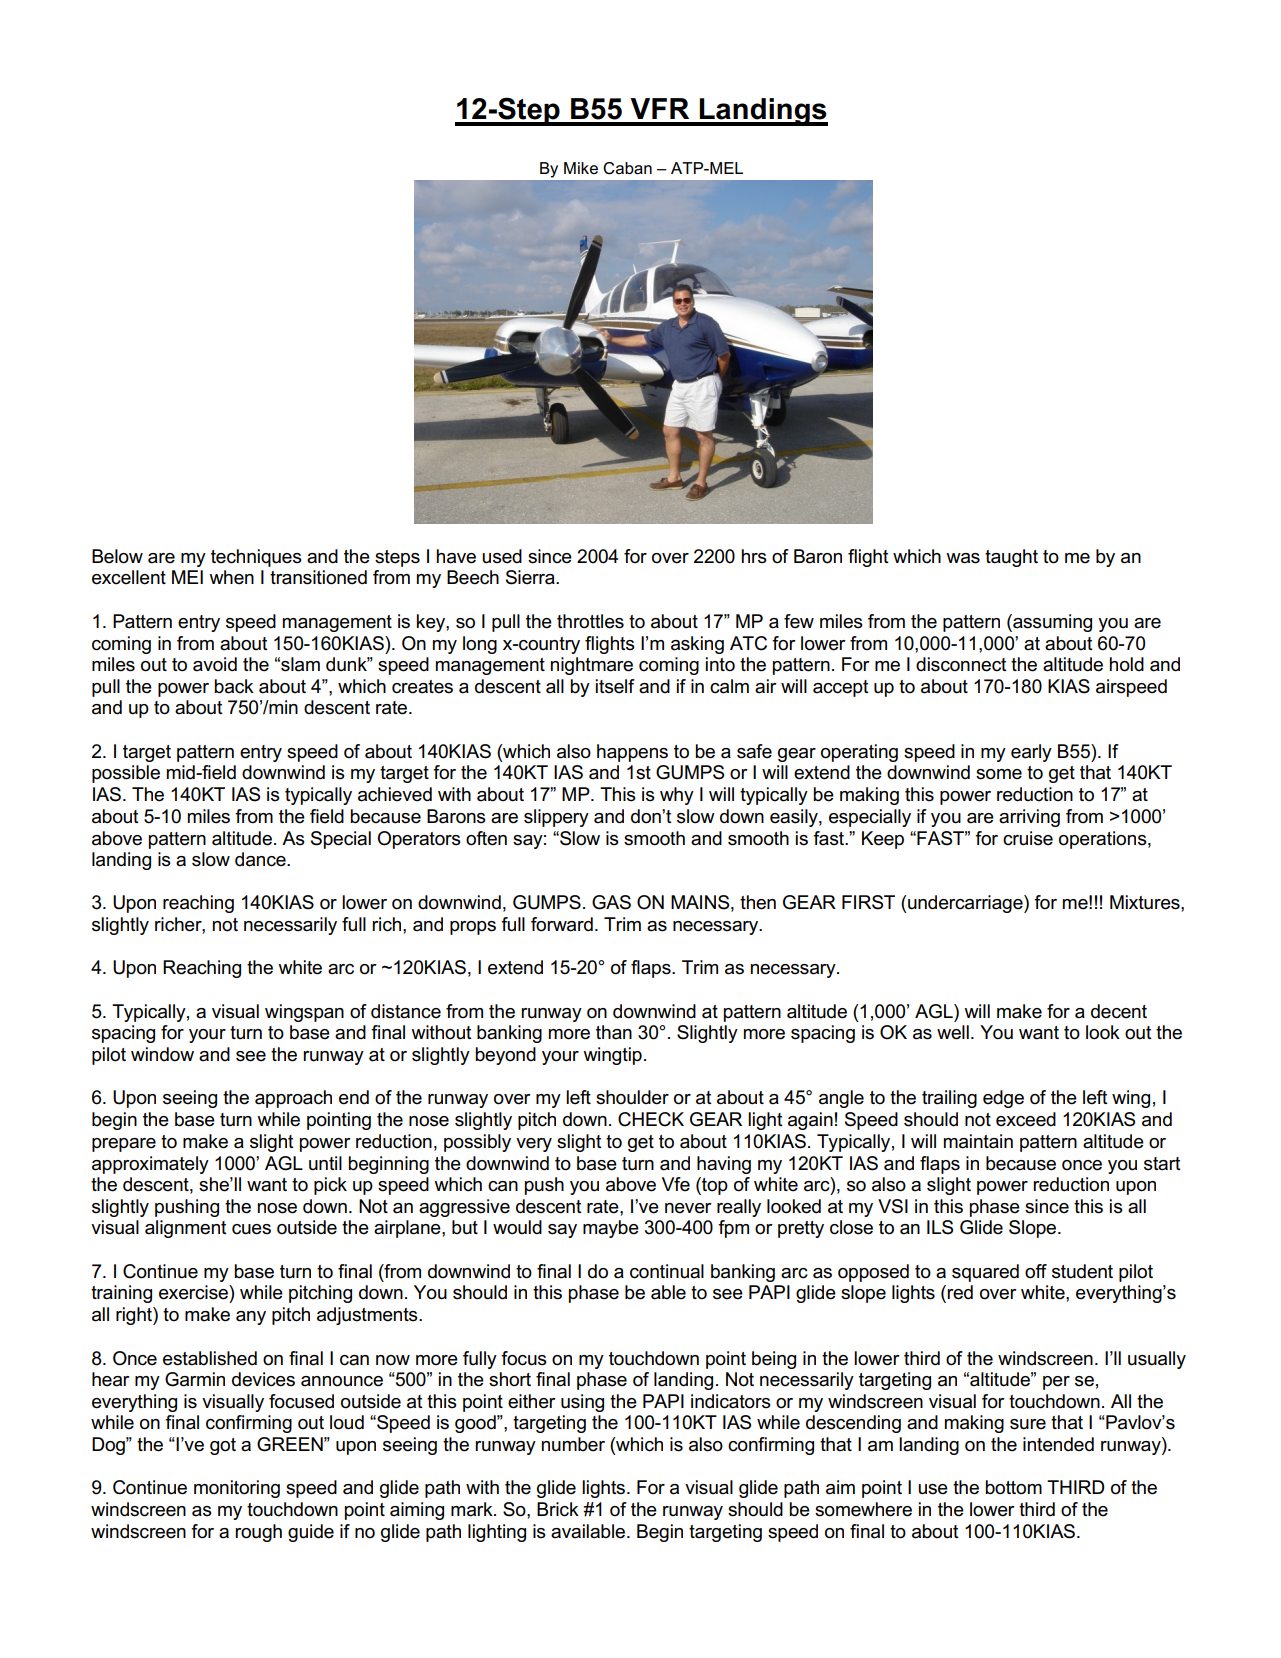 This screenshot has height=1658, width=1281. What do you see at coordinates (261, 859) in the screenshot?
I see `dance` at bounding box center [261, 859].
